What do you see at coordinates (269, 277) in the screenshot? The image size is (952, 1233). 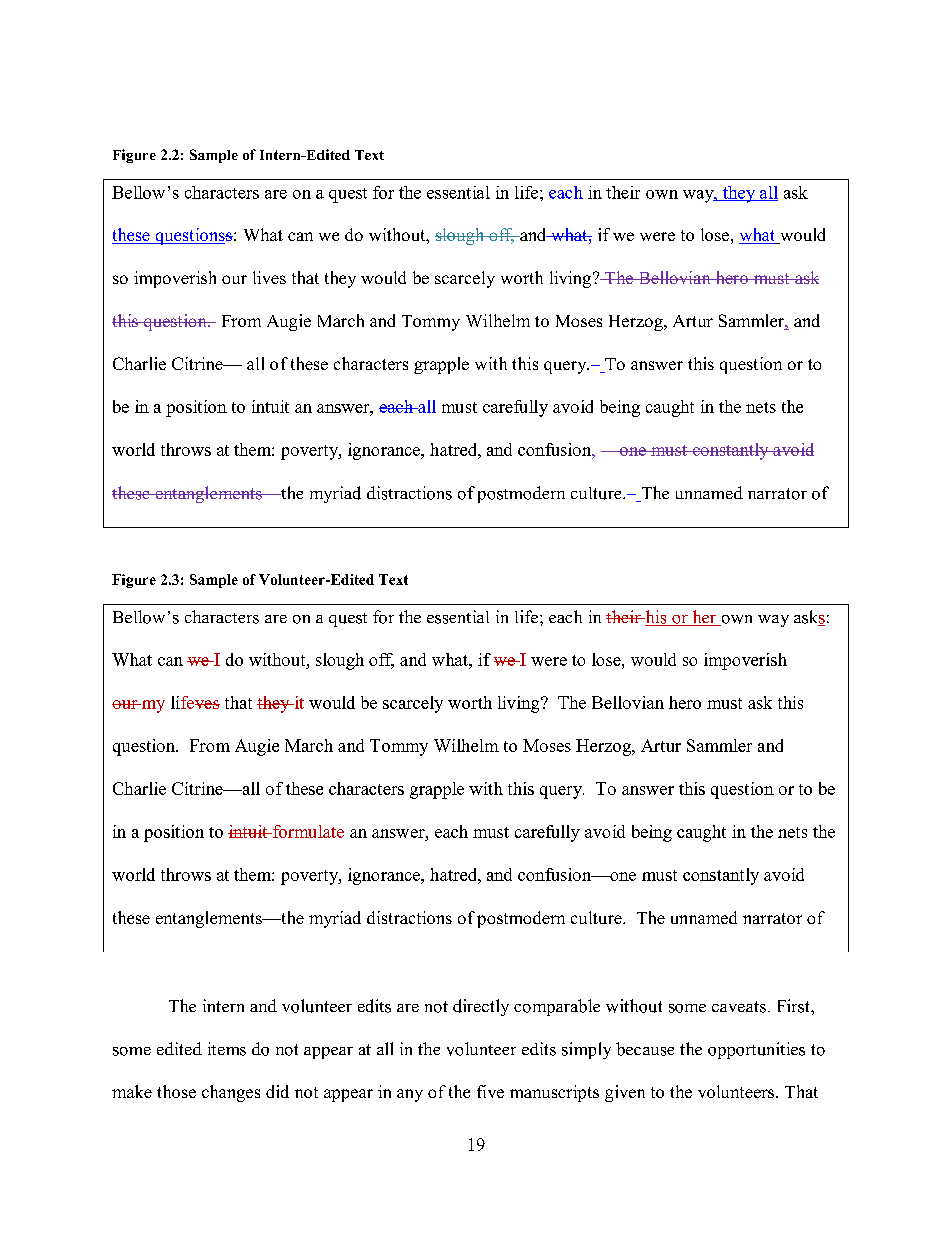 I see `lives` at bounding box center [269, 277].
